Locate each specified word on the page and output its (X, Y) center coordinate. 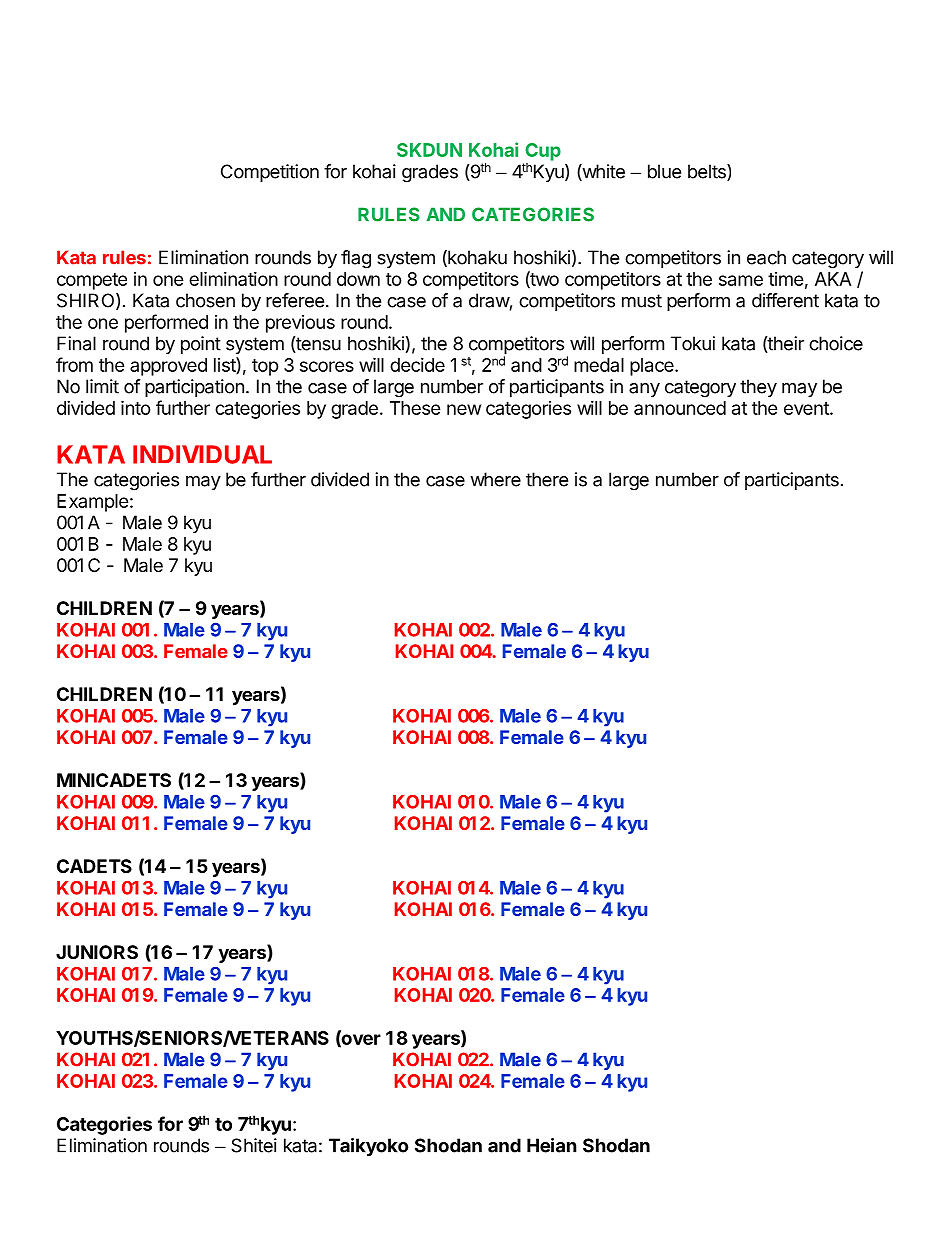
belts (708, 172)
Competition (270, 173)
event (807, 408)
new (464, 409)
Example (93, 503)
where (495, 479)
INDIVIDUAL (202, 454)
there (547, 479)
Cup (543, 152)
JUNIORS (97, 952)
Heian (552, 1145)
